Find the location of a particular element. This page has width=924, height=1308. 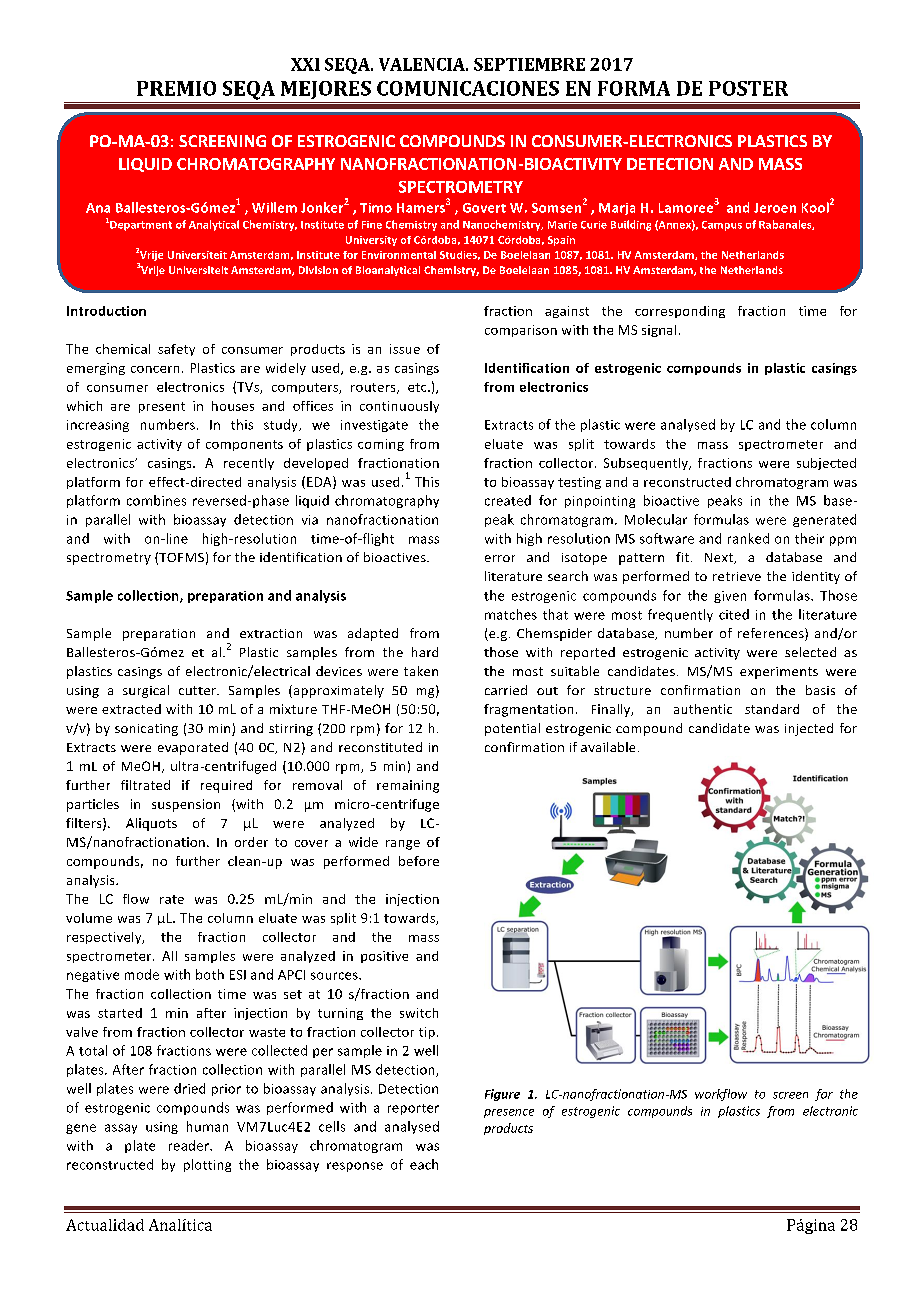

POSTER is located at coordinates (748, 88).
